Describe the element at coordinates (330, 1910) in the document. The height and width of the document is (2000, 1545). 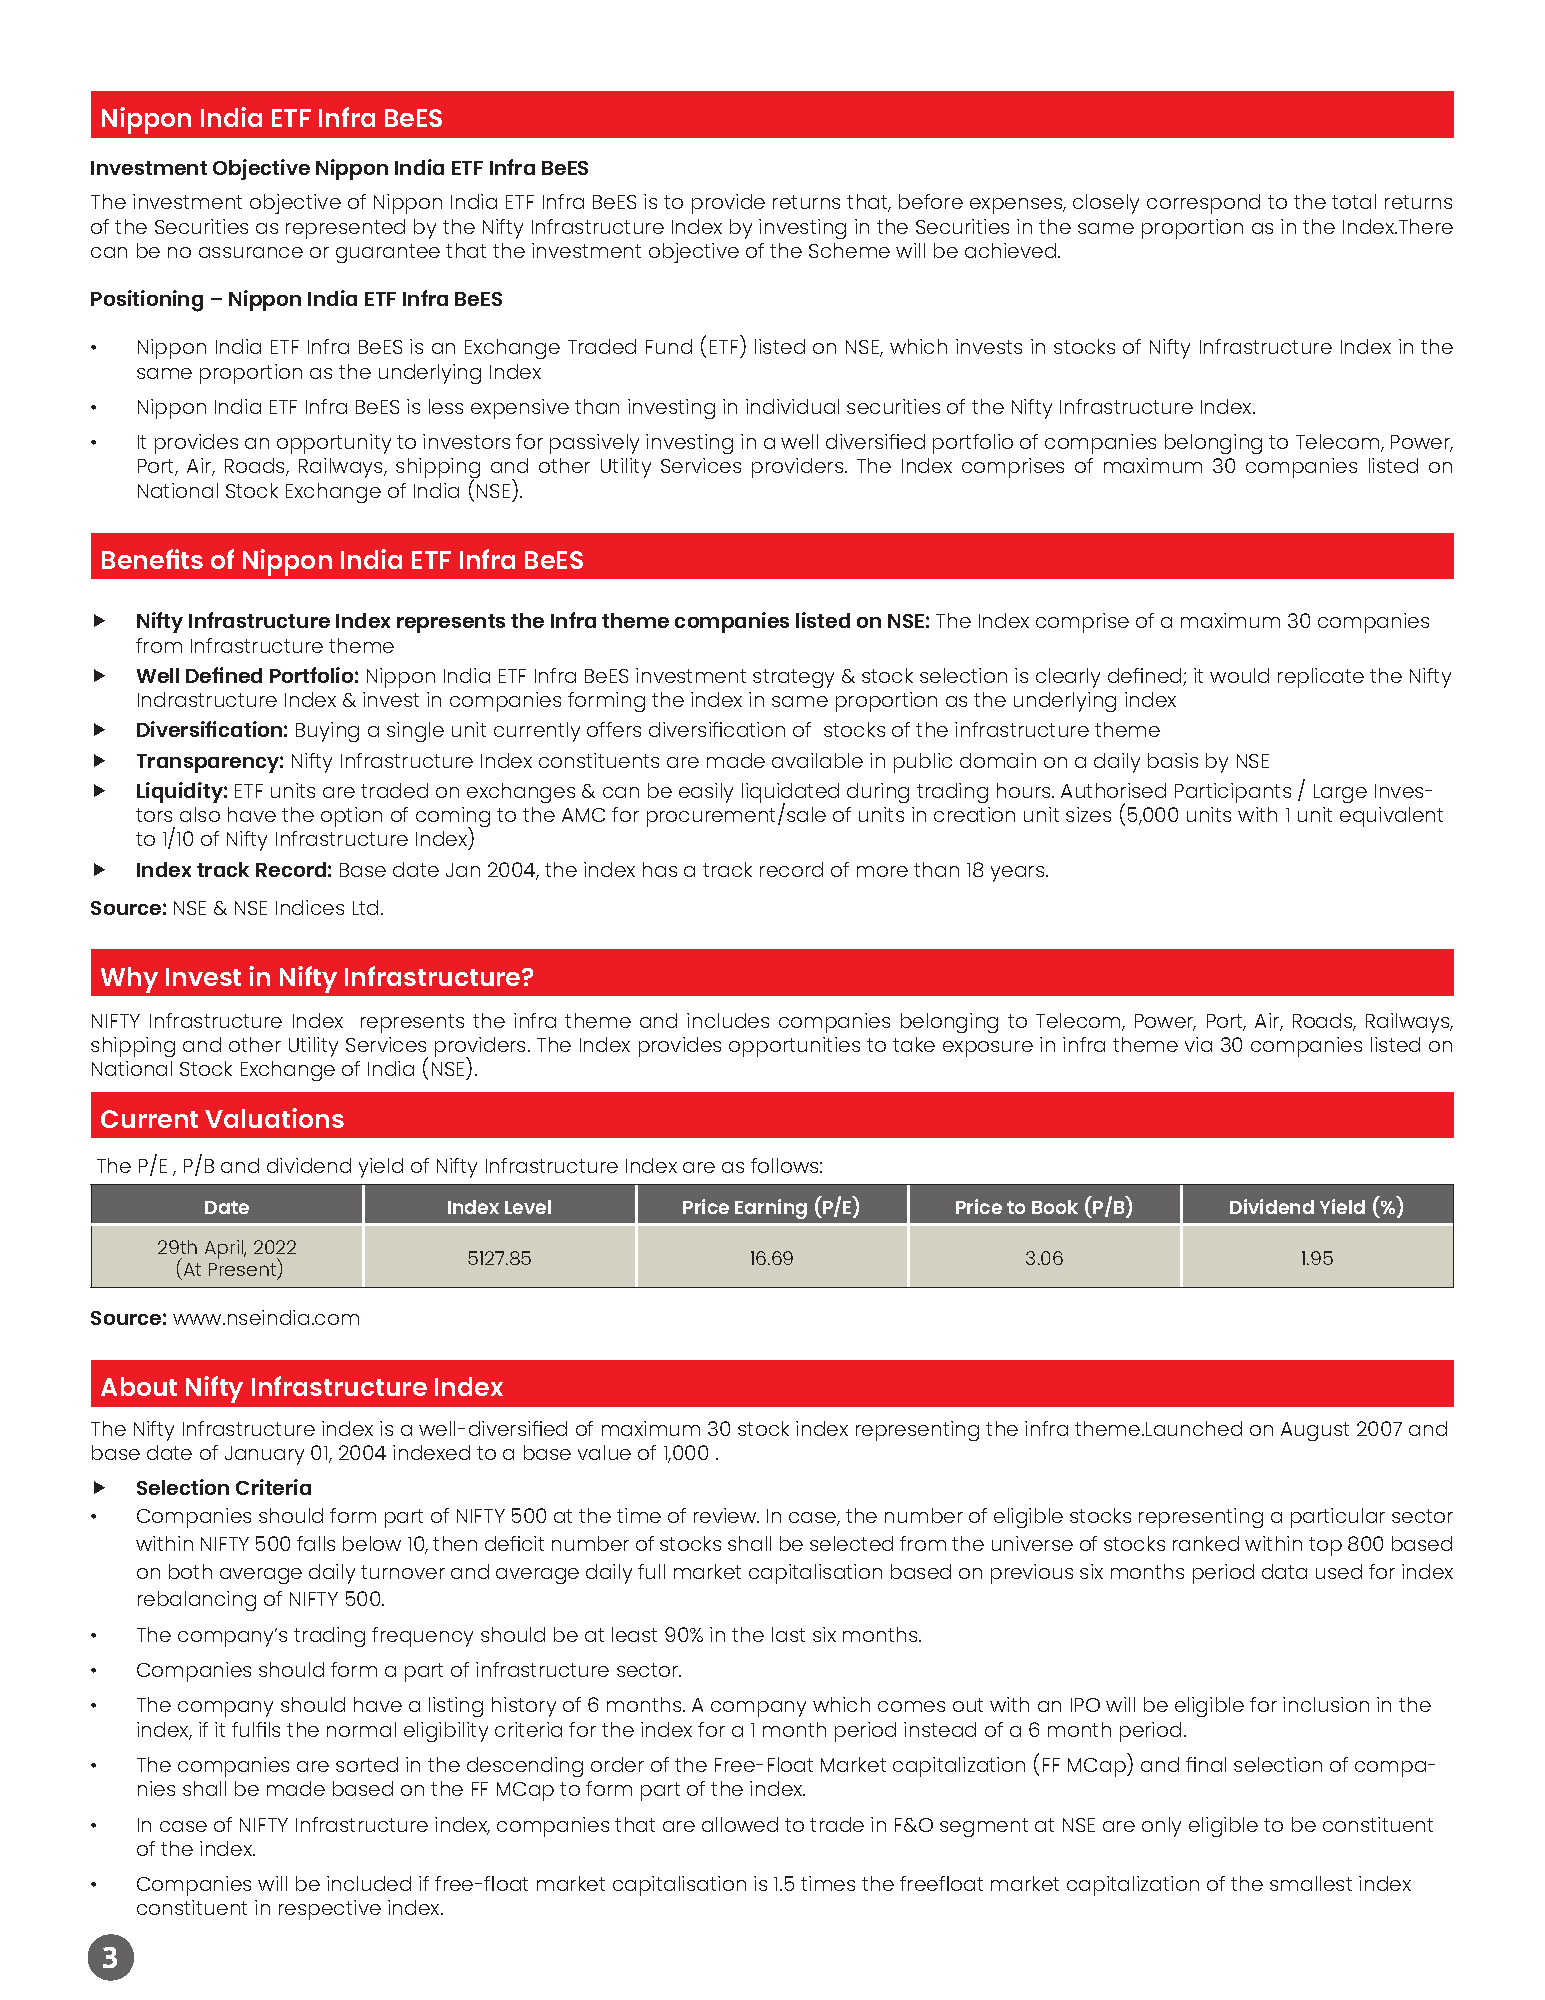
I see `respective` at that location.
